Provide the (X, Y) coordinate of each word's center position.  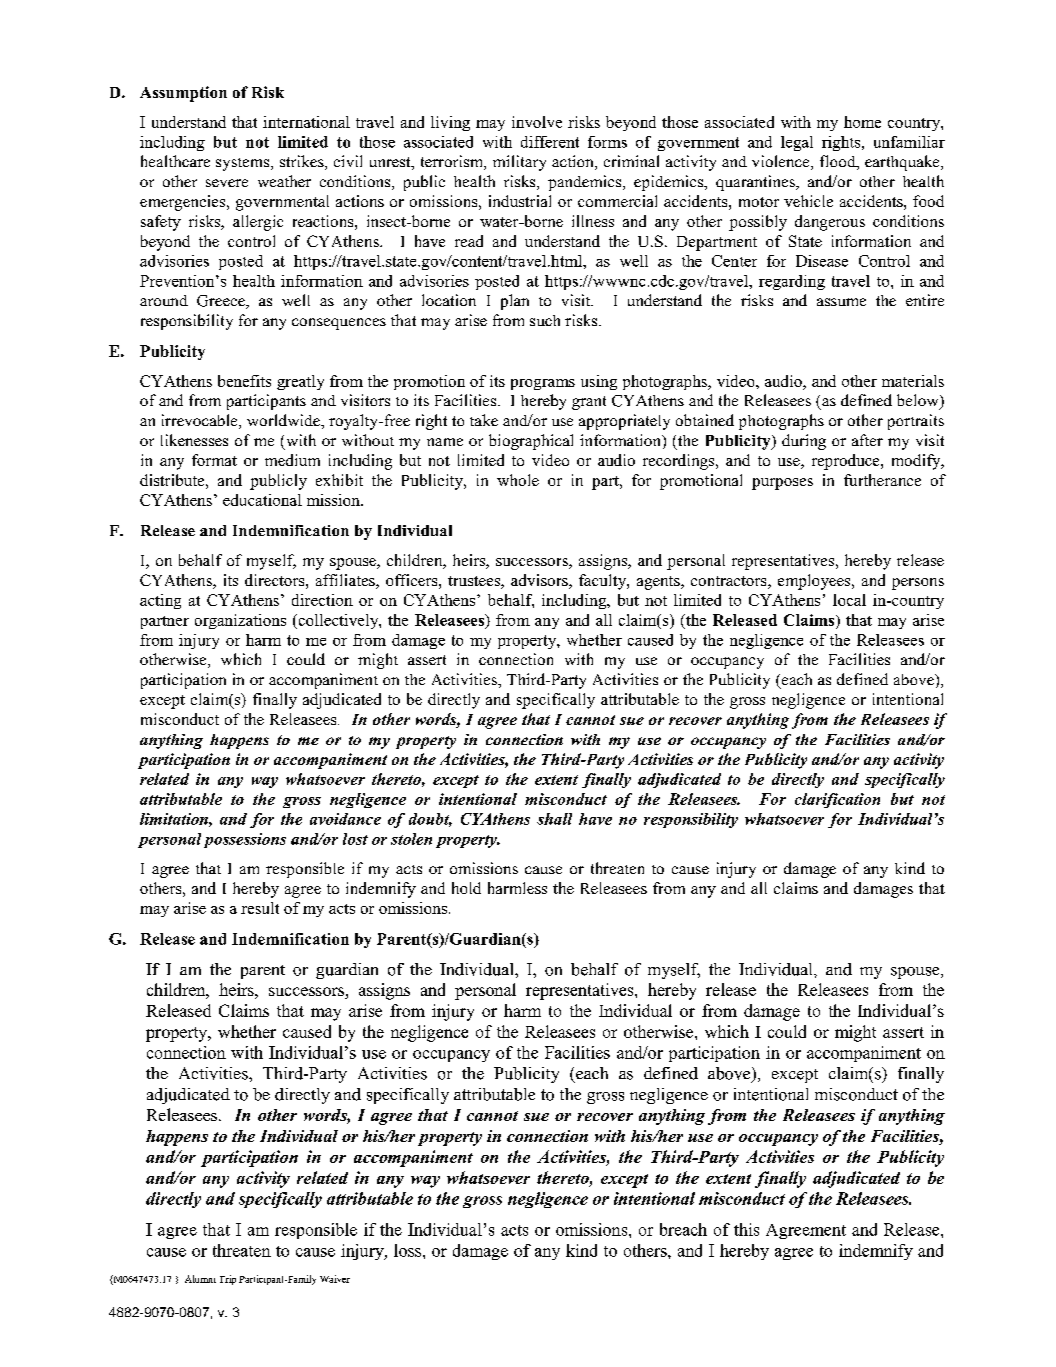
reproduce (847, 462)
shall (554, 819)
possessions (245, 840)
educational (262, 500)
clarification (837, 800)
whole (518, 480)
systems (244, 164)
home (862, 122)
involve (537, 122)
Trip (228, 1280)
